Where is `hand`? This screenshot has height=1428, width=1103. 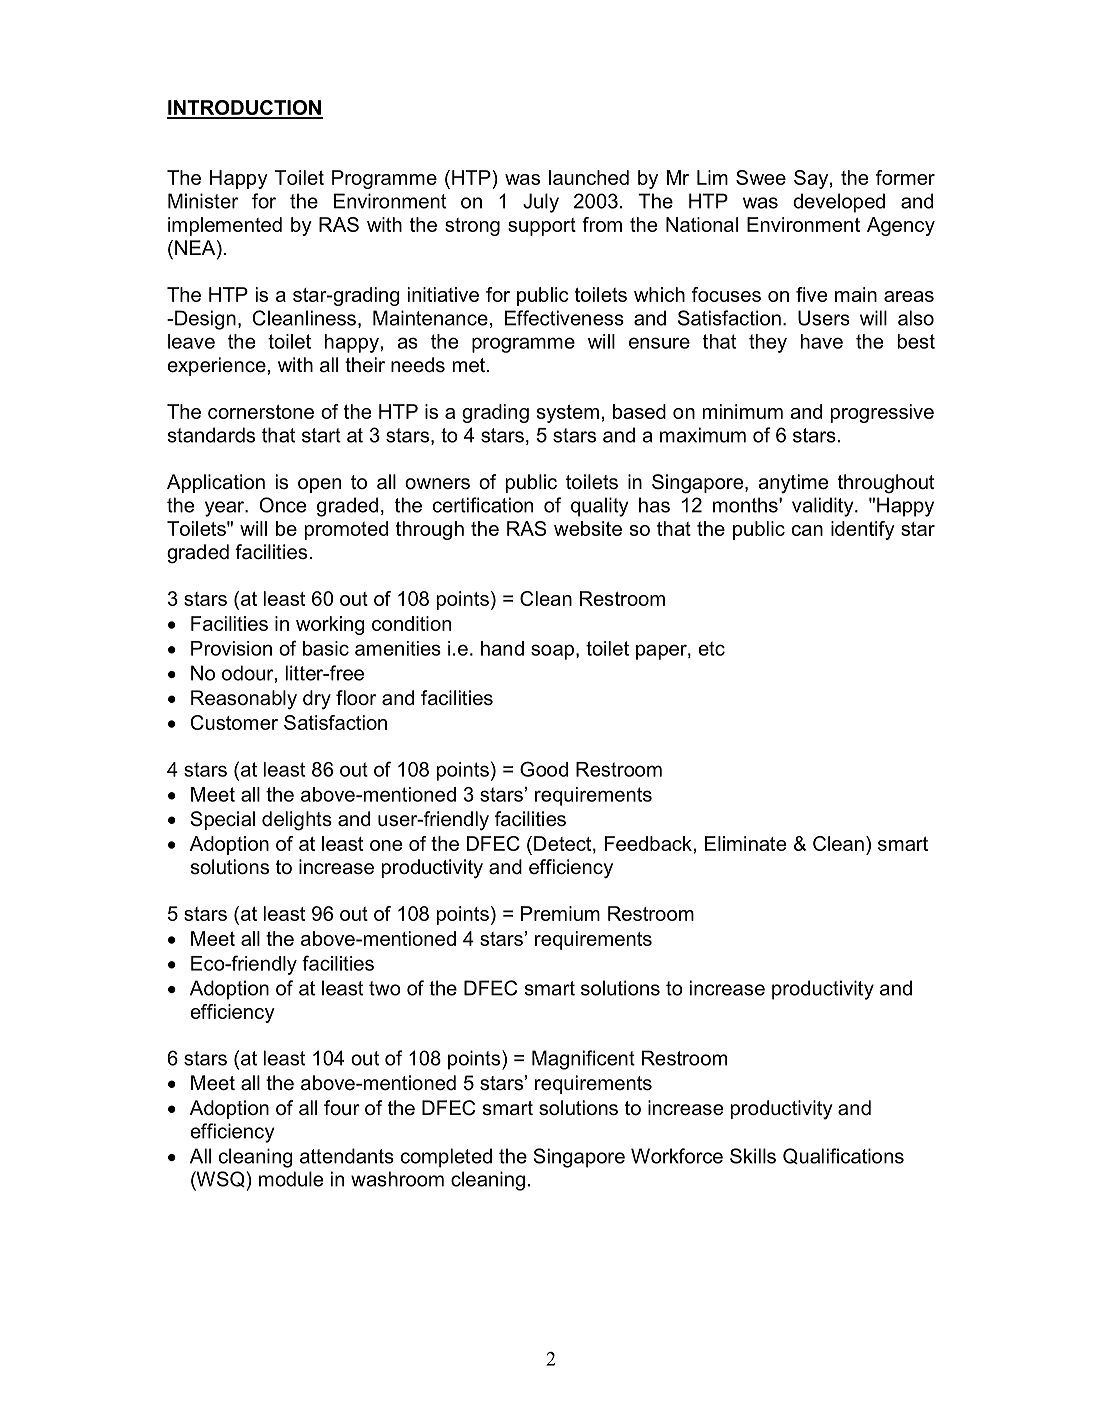 hand is located at coordinates (502, 648).
